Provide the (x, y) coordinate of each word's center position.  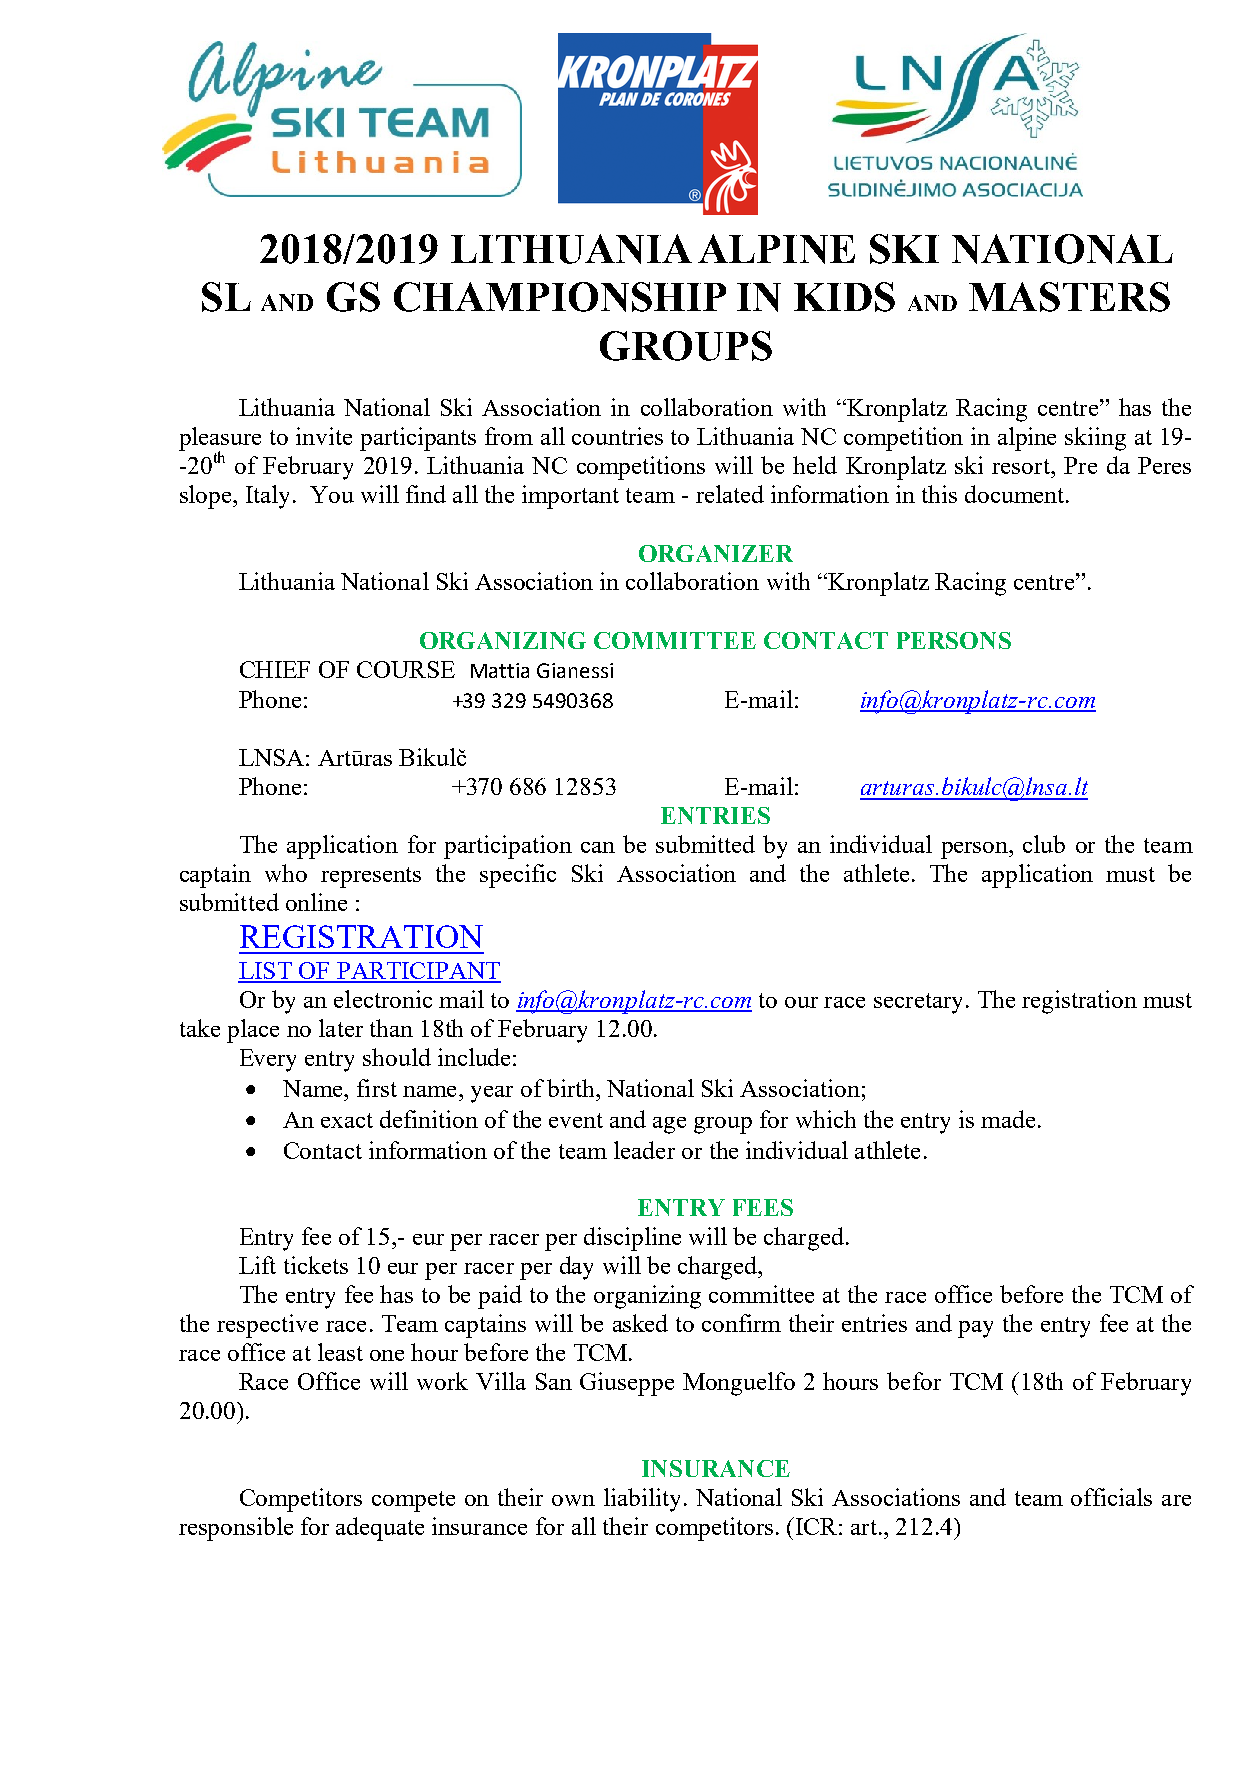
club (1044, 844)
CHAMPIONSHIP (560, 297)
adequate (380, 1529)
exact (347, 1120)
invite (324, 436)
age (669, 1125)
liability (642, 1500)
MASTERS (1069, 297)
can (598, 847)
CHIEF (275, 669)
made (1008, 1119)
